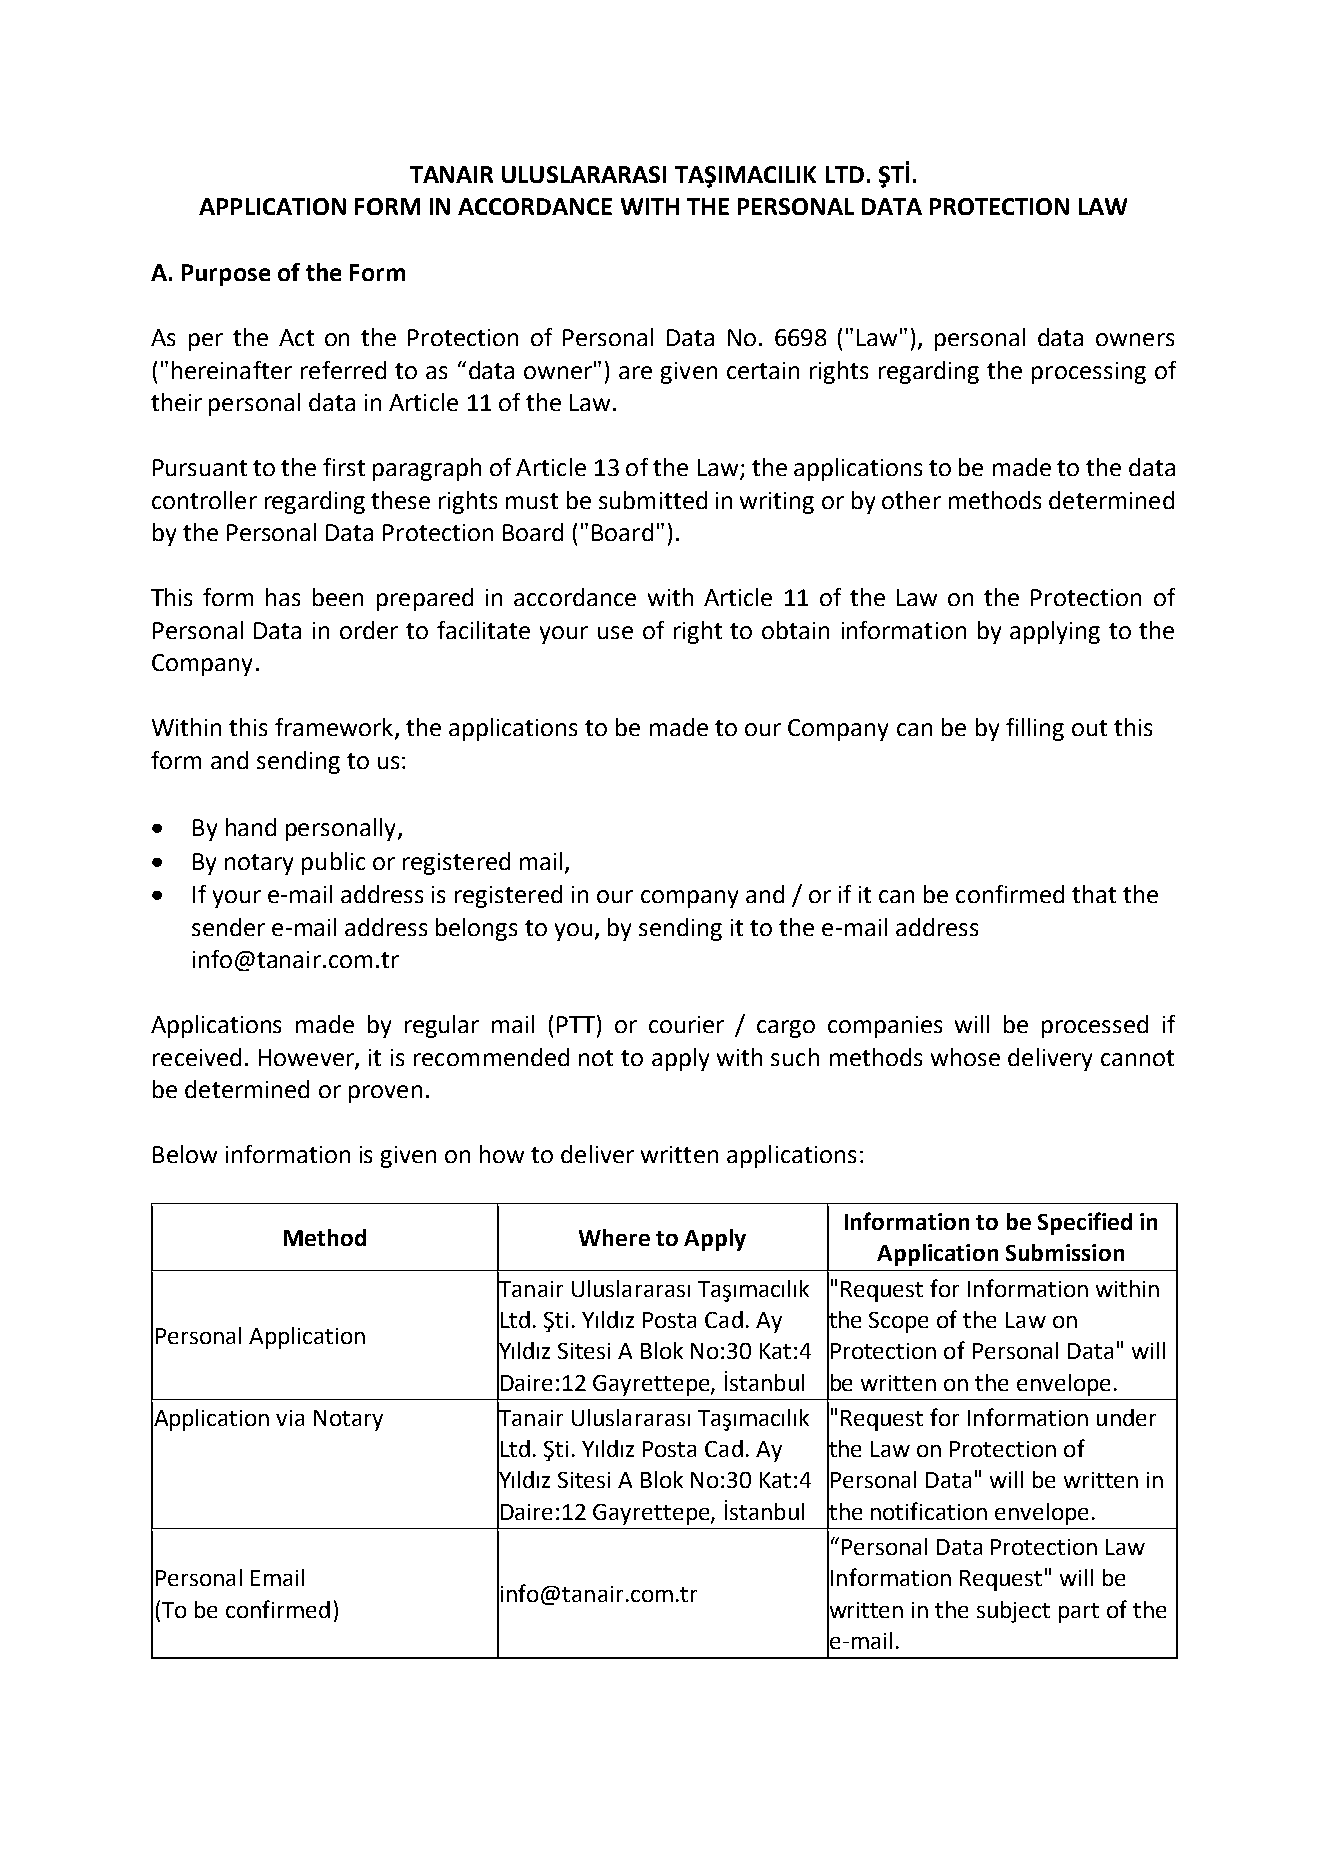 The height and width of the document is (1870, 1321). What do you see at coordinates (1089, 373) in the document?
I see `processing` at bounding box center [1089, 373].
